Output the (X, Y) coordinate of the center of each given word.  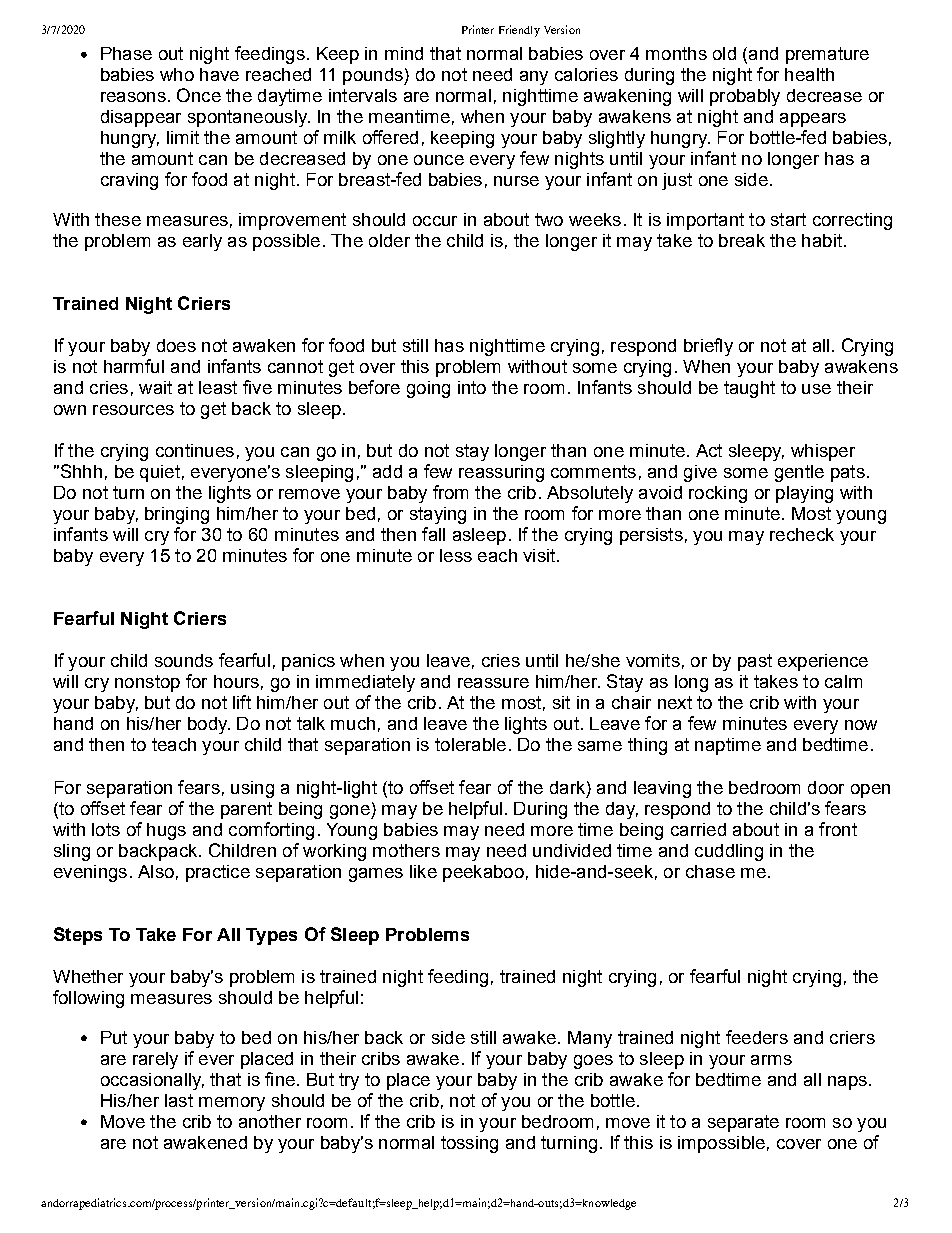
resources (133, 410)
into (472, 387)
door (826, 787)
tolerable (470, 744)
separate (743, 1123)
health (809, 74)
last (179, 1100)
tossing (469, 1144)
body (209, 725)
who (177, 74)
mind (404, 53)
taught (749, 389)
